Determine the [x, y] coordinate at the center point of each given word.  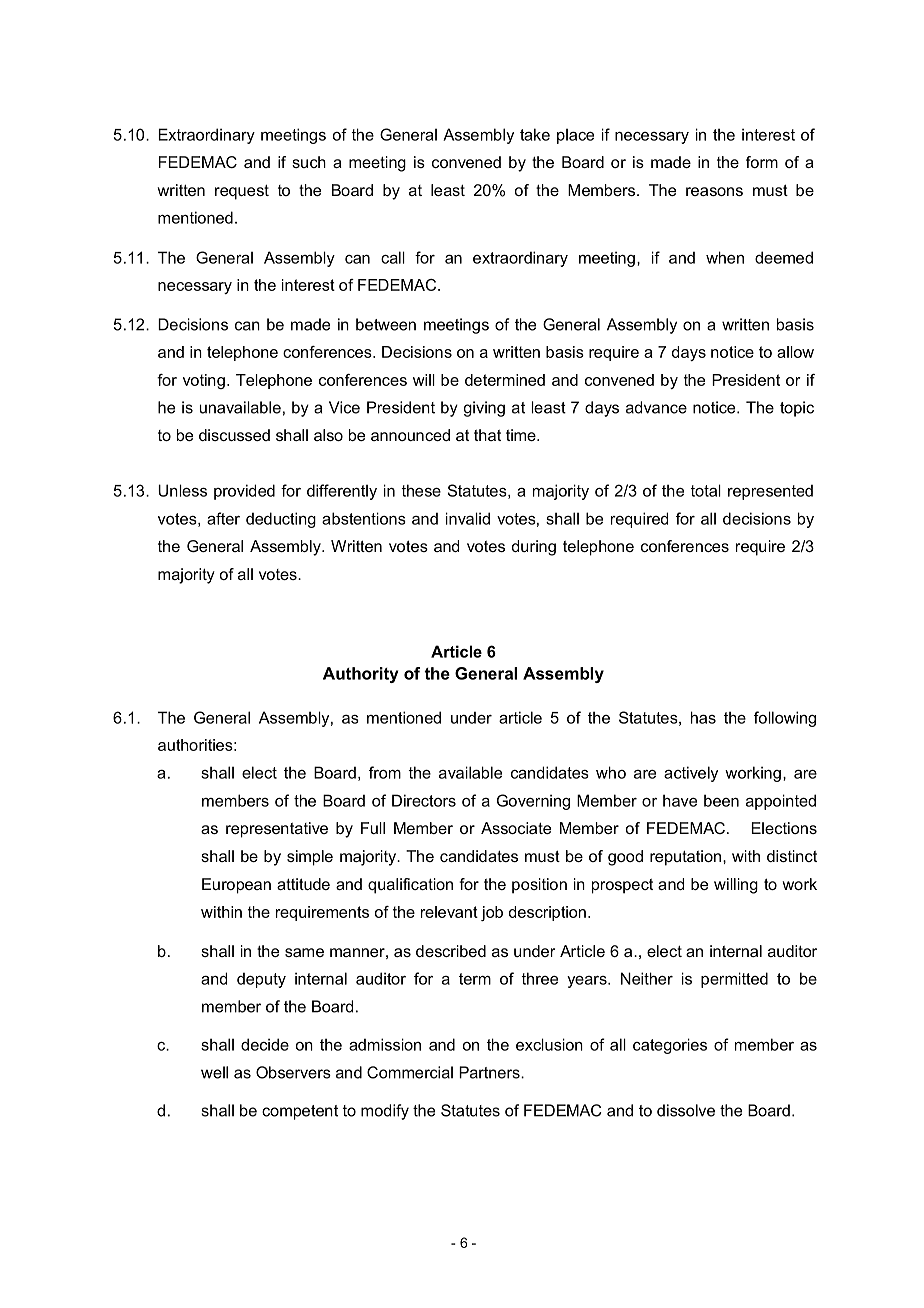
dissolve [686, 1110]
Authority [360, 675]
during [534, 548]
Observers [293, 1072]
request [242, 192]
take [535, 134]
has [703, 717]
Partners [490, 1072]
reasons [714, 191]
